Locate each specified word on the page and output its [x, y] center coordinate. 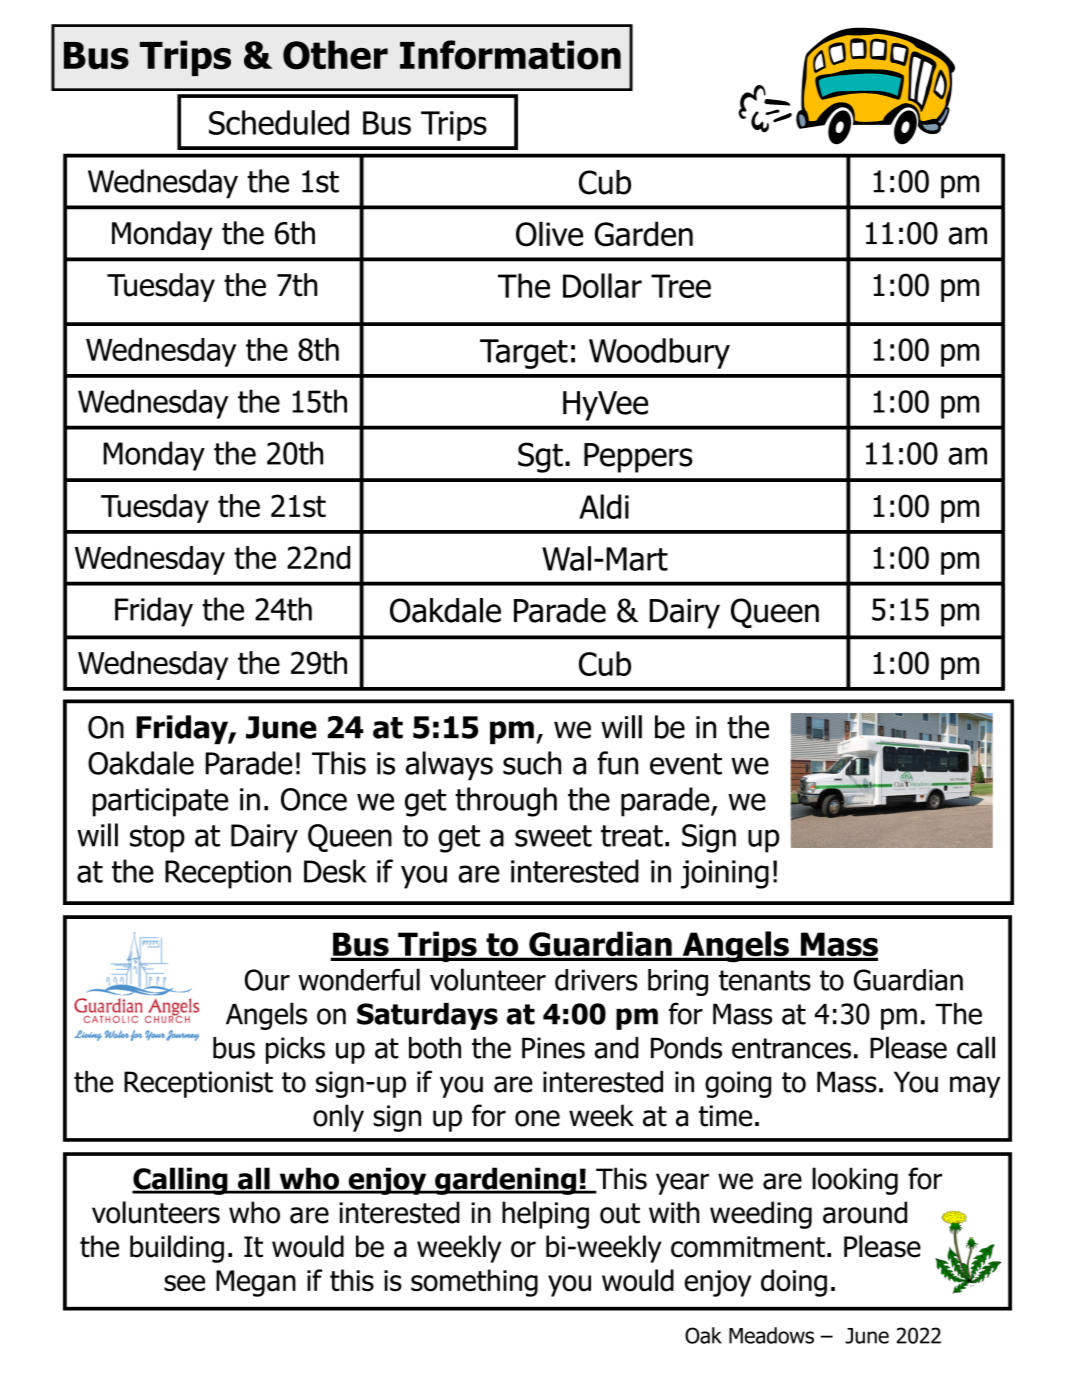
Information [510, 55]
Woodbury [659, 353]
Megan [256, 1283]
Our [267, 980]
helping [545, 1215]
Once [314, 799]
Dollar [602, 285]
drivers [596, 980]
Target [524, 354]
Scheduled [279, 122]
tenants [765, 980]
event [686, 764]
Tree [681, 286]
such [532, 763]
